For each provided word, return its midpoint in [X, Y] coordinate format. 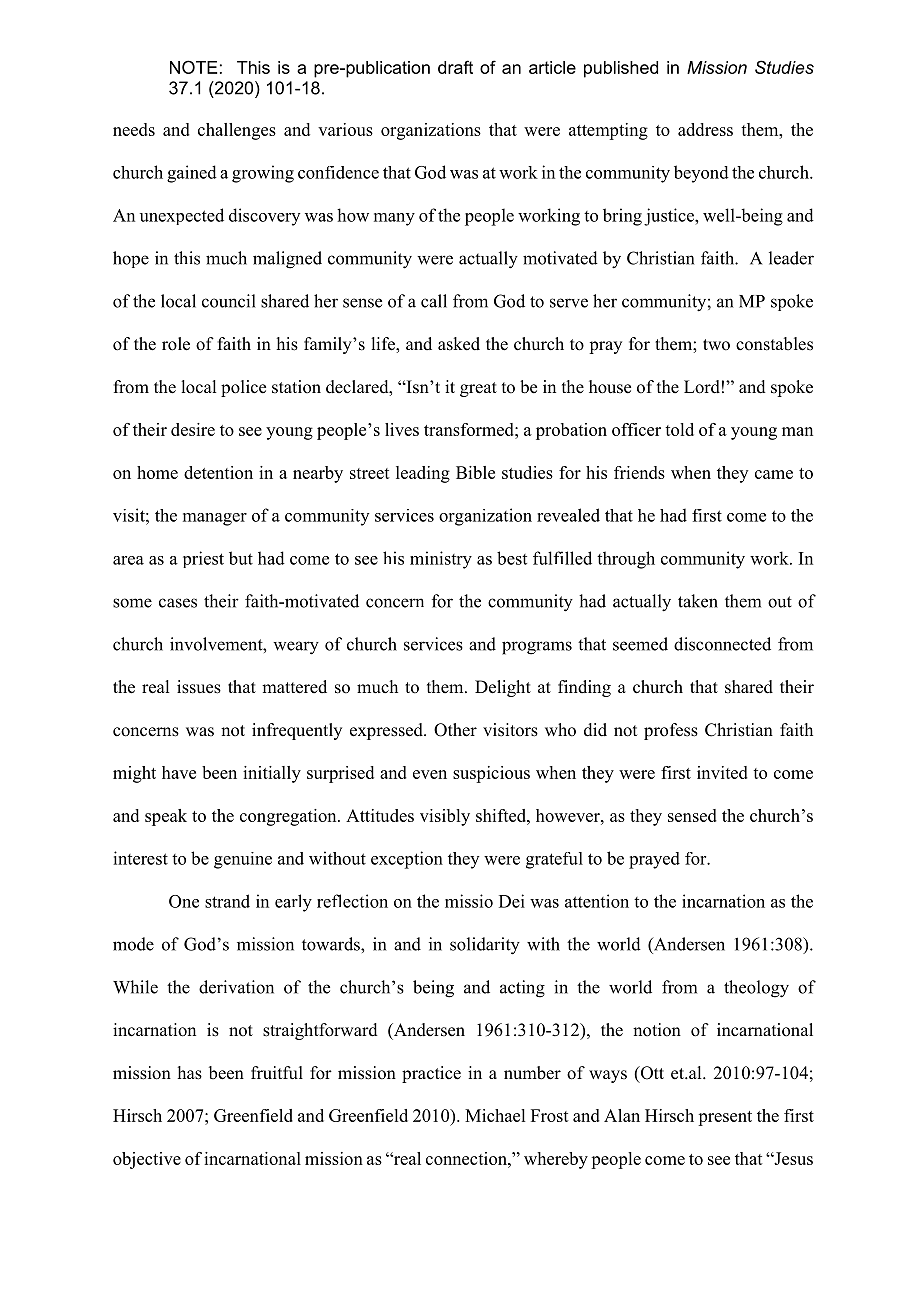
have [179, 772]
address [705, 129]
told [679, 429]
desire [193, 429]
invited [722, 772]
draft [455, 67]
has [190, 1073]
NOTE [193, 67]
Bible [475, 472]
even [430, 774]
